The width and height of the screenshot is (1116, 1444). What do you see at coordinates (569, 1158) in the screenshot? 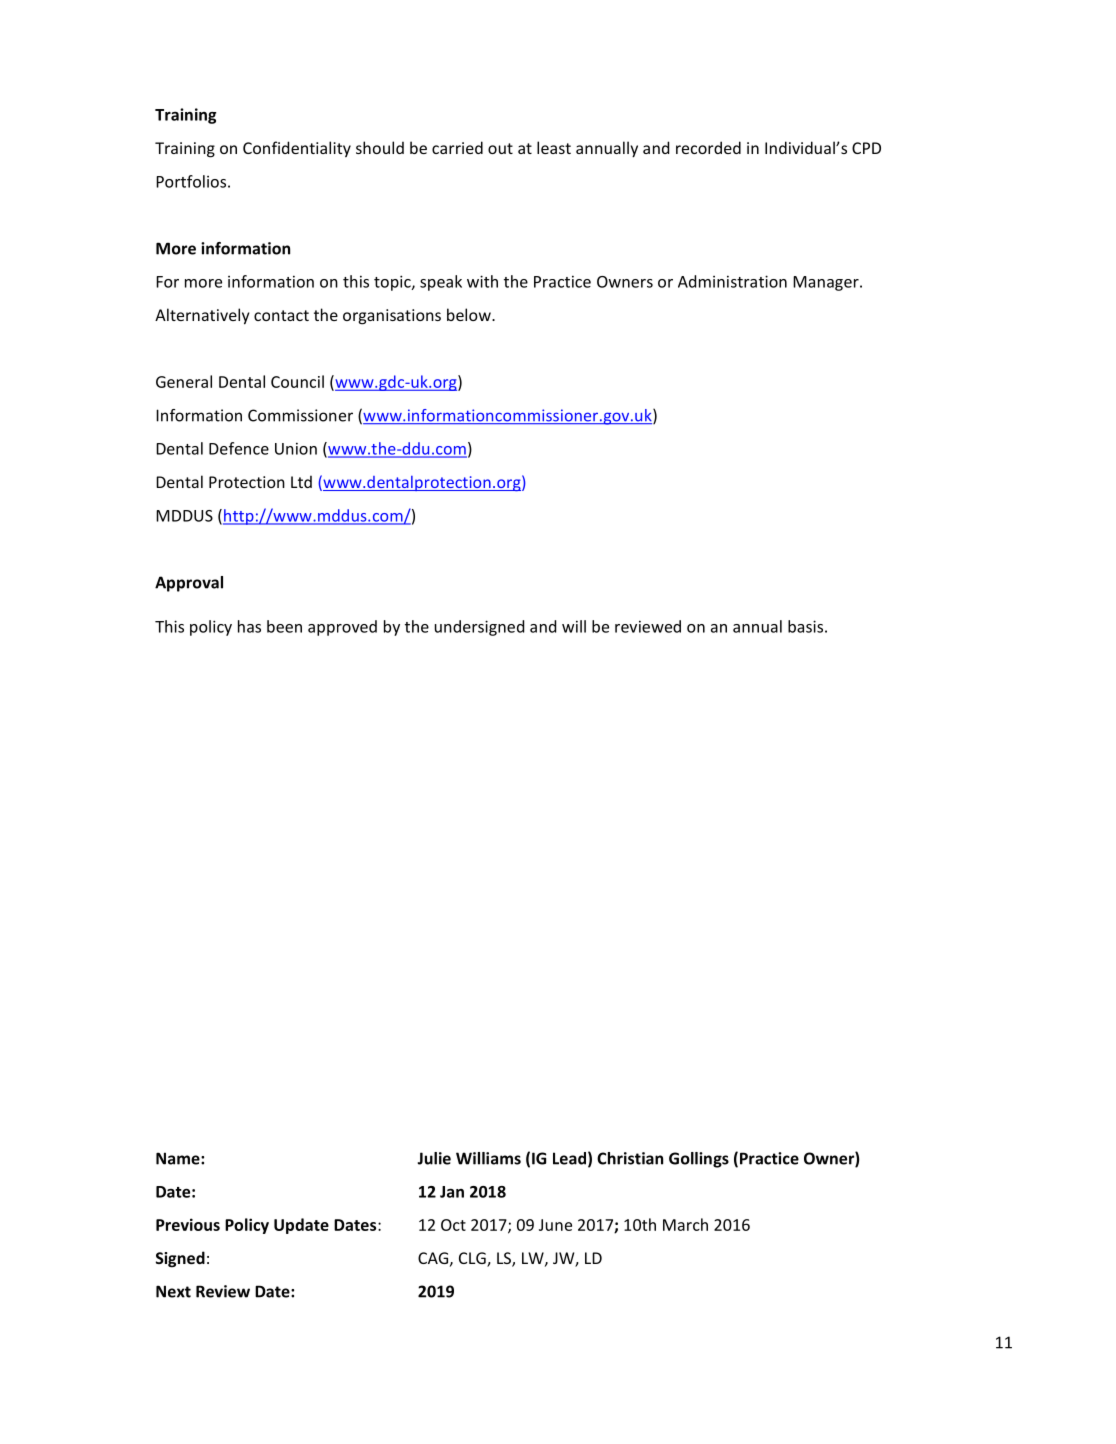
I see `Lead` at bounding box center [569, 1158].
